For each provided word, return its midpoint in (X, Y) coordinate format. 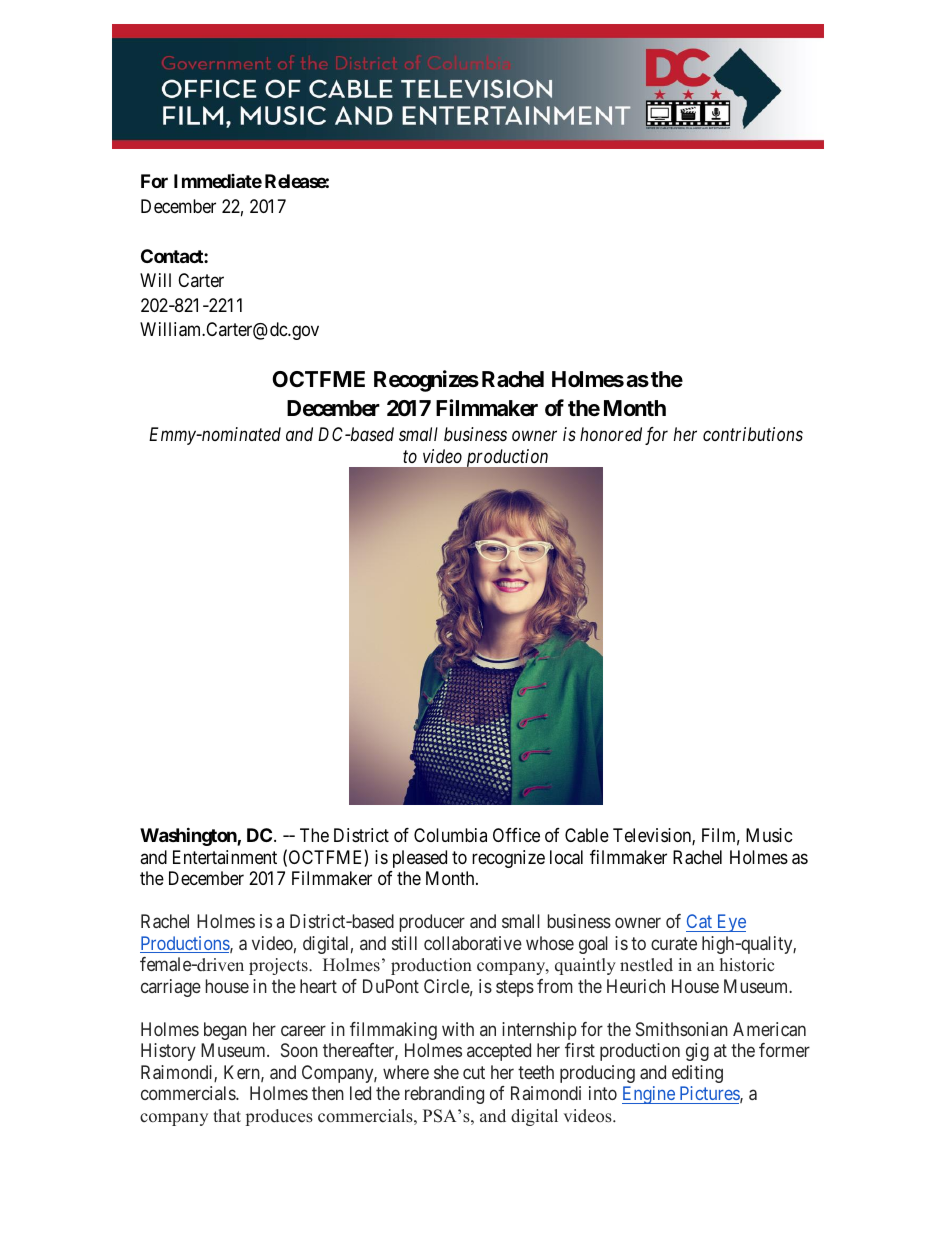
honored (611, 434)
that (227, 1115)
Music (769, 835)
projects (279, 966)
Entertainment (225, 857)
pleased (420, 859)
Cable (587, 835)
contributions (753, 434)
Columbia (450, 835)
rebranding (444, 1095)
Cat (700, 923)
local (566, 857)
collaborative (473, 943)
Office (516, 835)
